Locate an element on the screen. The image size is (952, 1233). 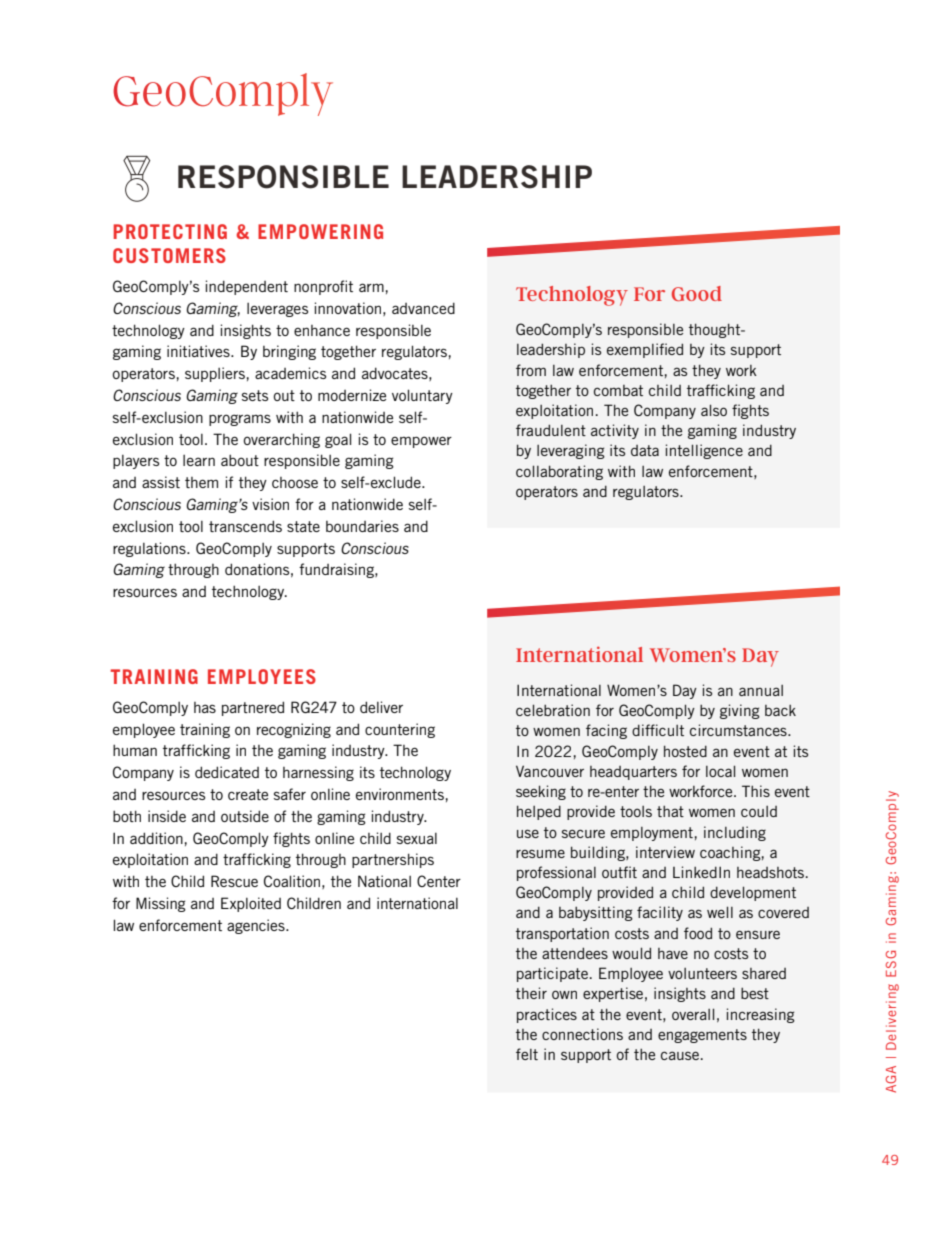
felt is located at coordinates (527, 1054).
